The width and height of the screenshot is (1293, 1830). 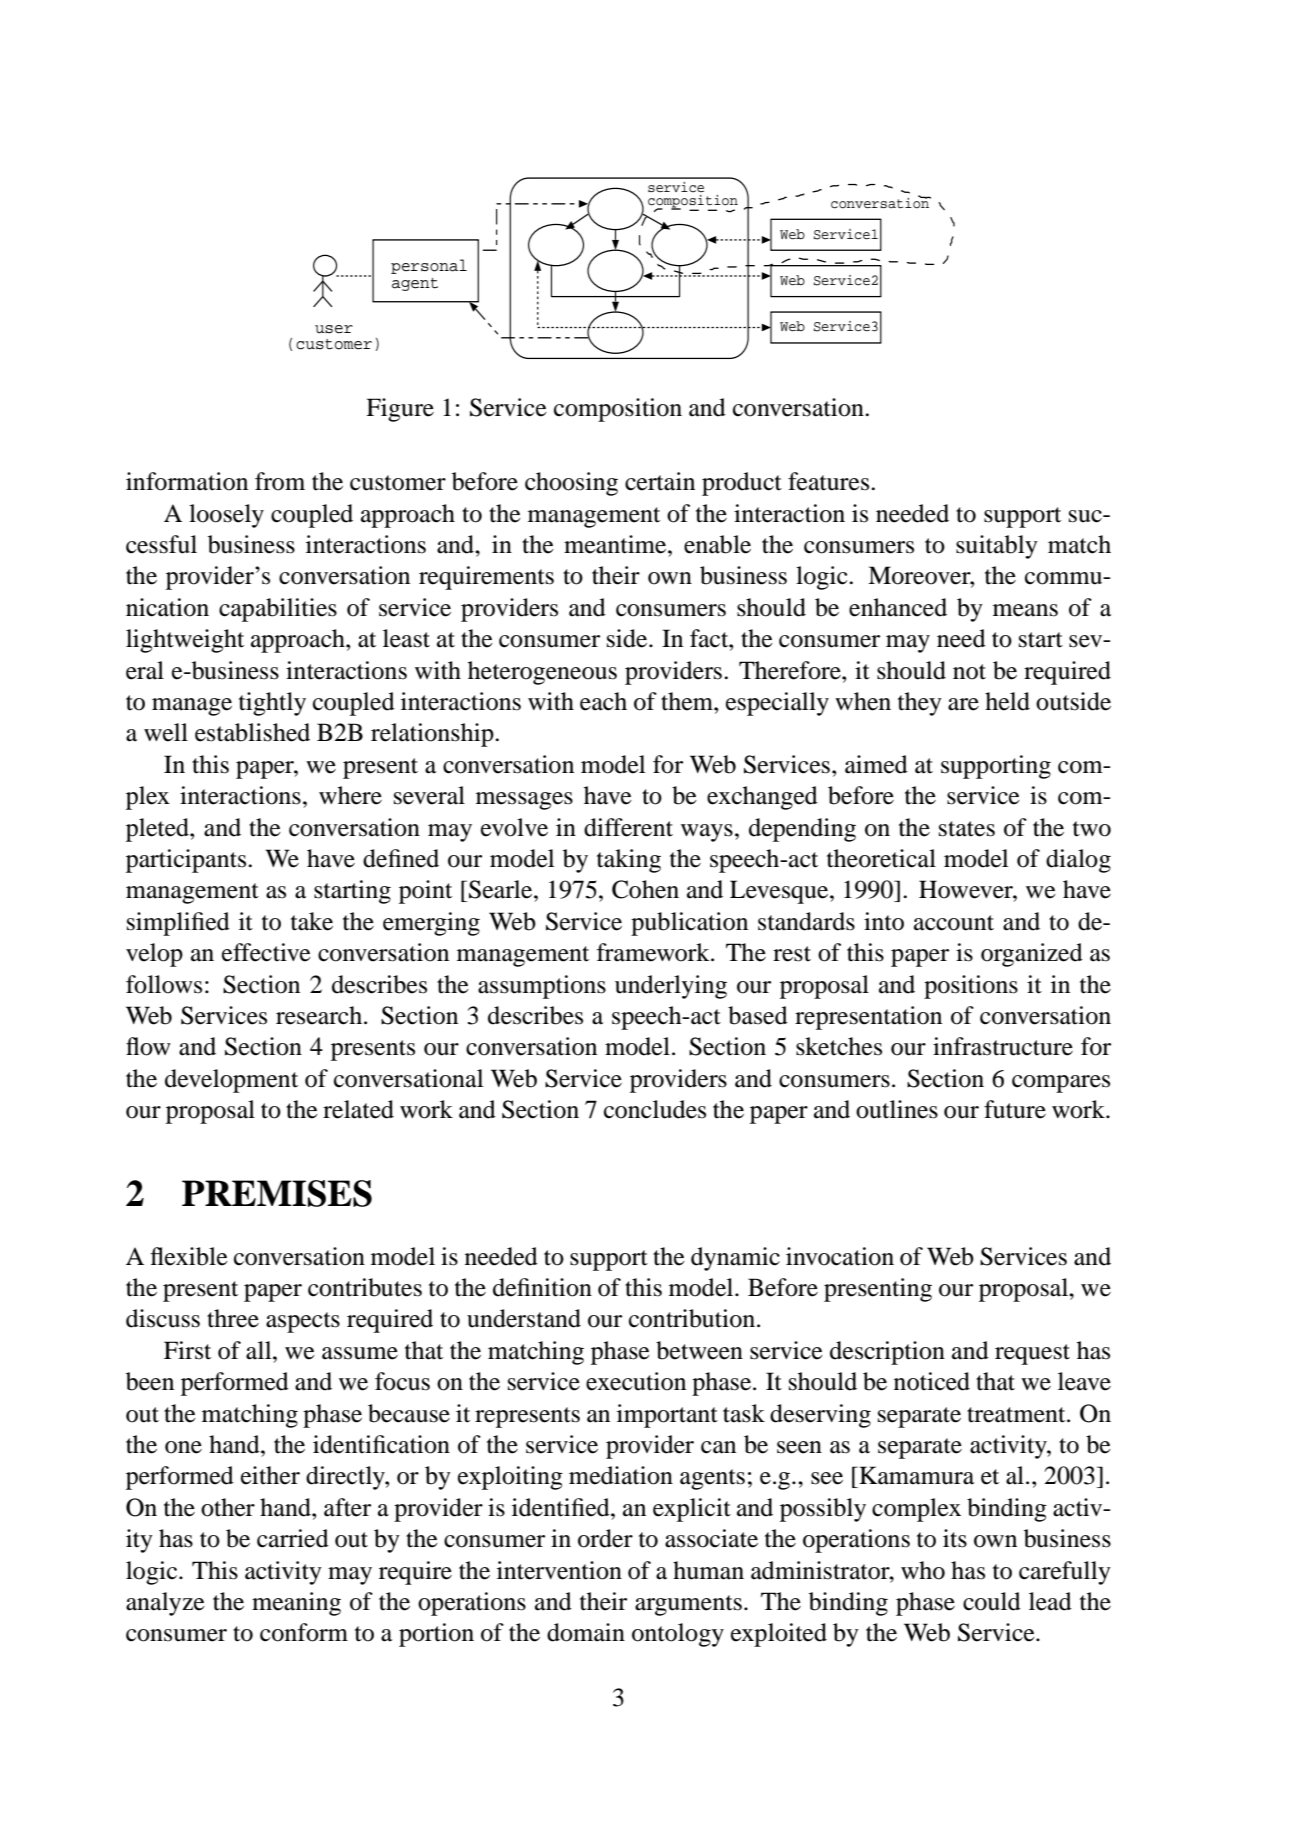 What do you see at coordinates (1032, 1354) in the screenshot?
I see `request` at bounding box center [1032, 1354].
